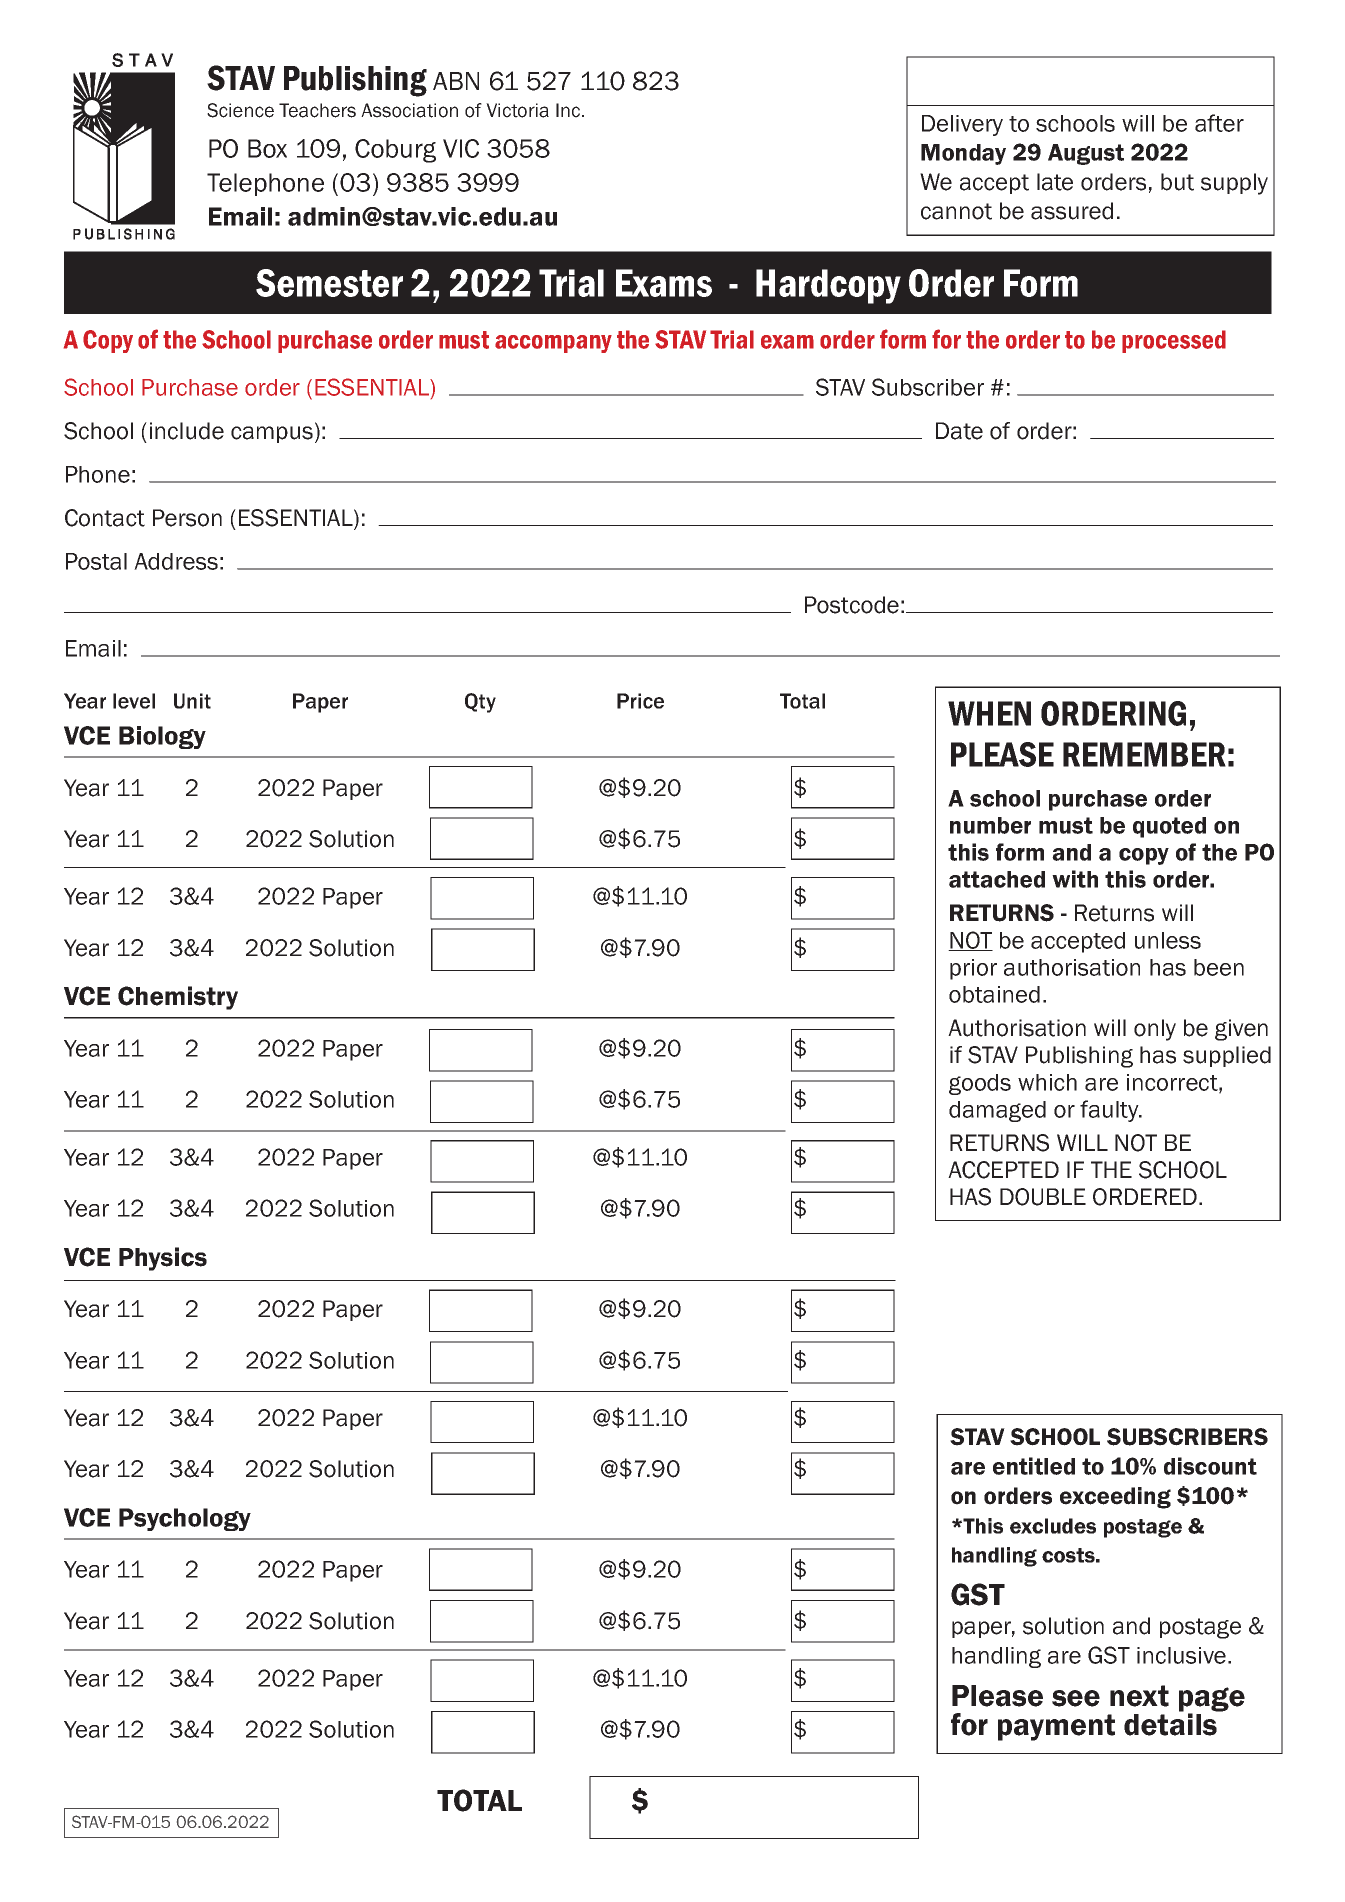 The image size is (1345, 1902). Describe the element at coordinates (163, 1259) in the page. I see `Physics` at that location.
